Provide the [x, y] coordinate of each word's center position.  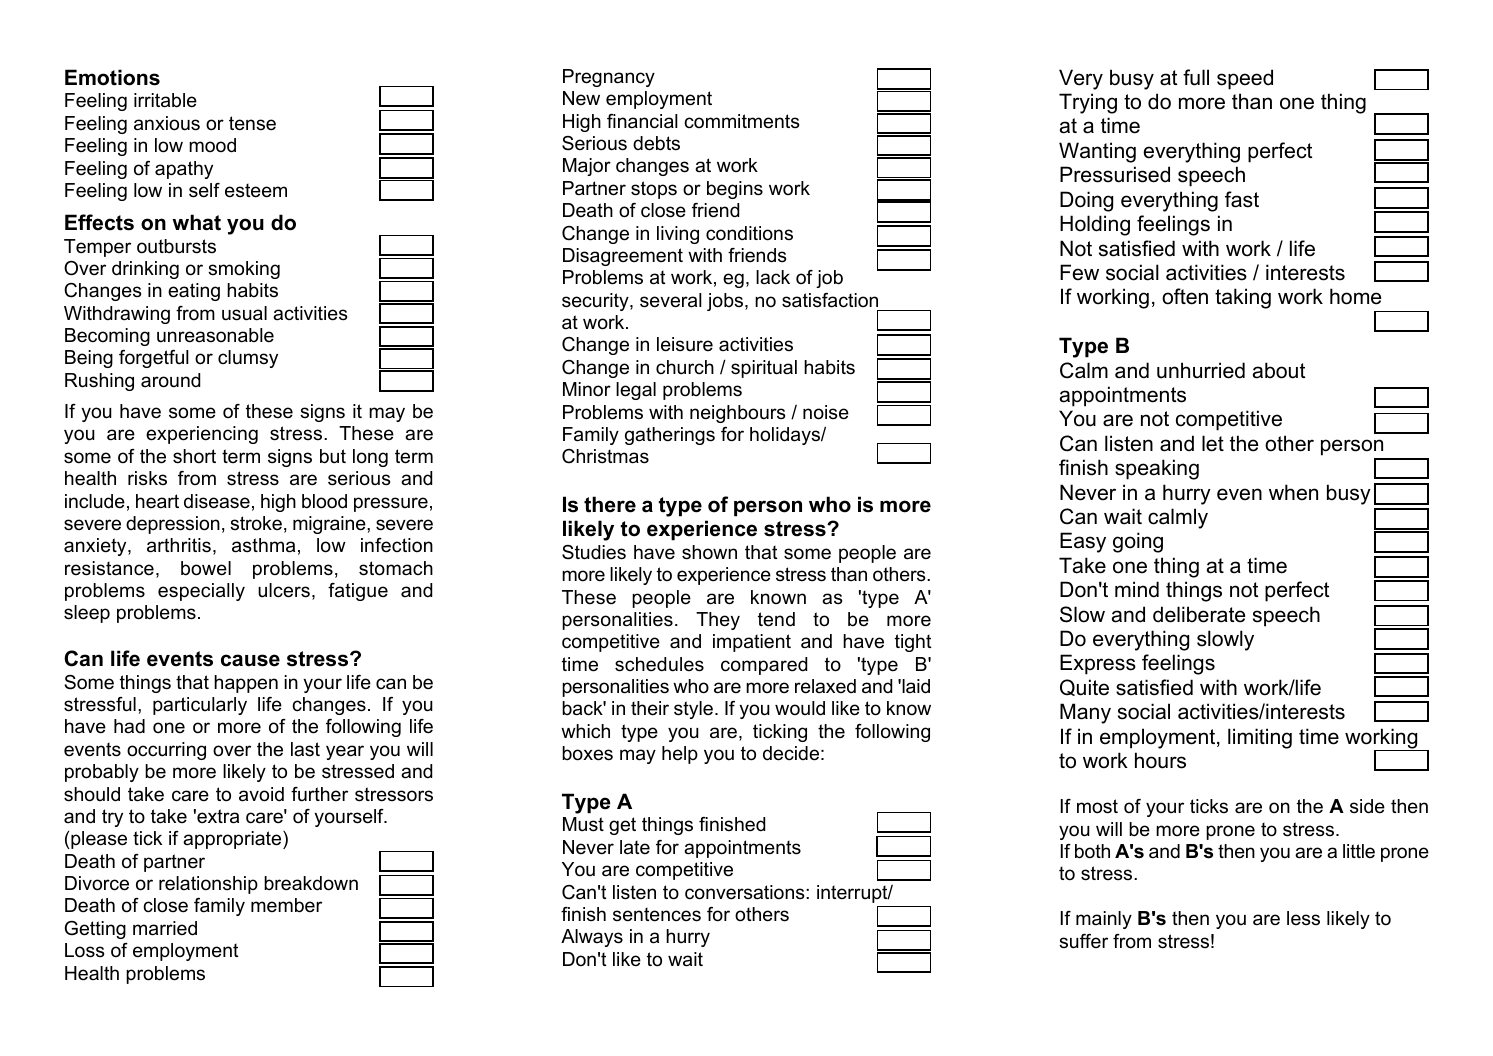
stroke [256, 523]
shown [709, 552]
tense [252, 123]
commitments [741, 121]
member [286, 905]
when [1293, 492]
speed [1245, 79]
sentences [657, 915]
